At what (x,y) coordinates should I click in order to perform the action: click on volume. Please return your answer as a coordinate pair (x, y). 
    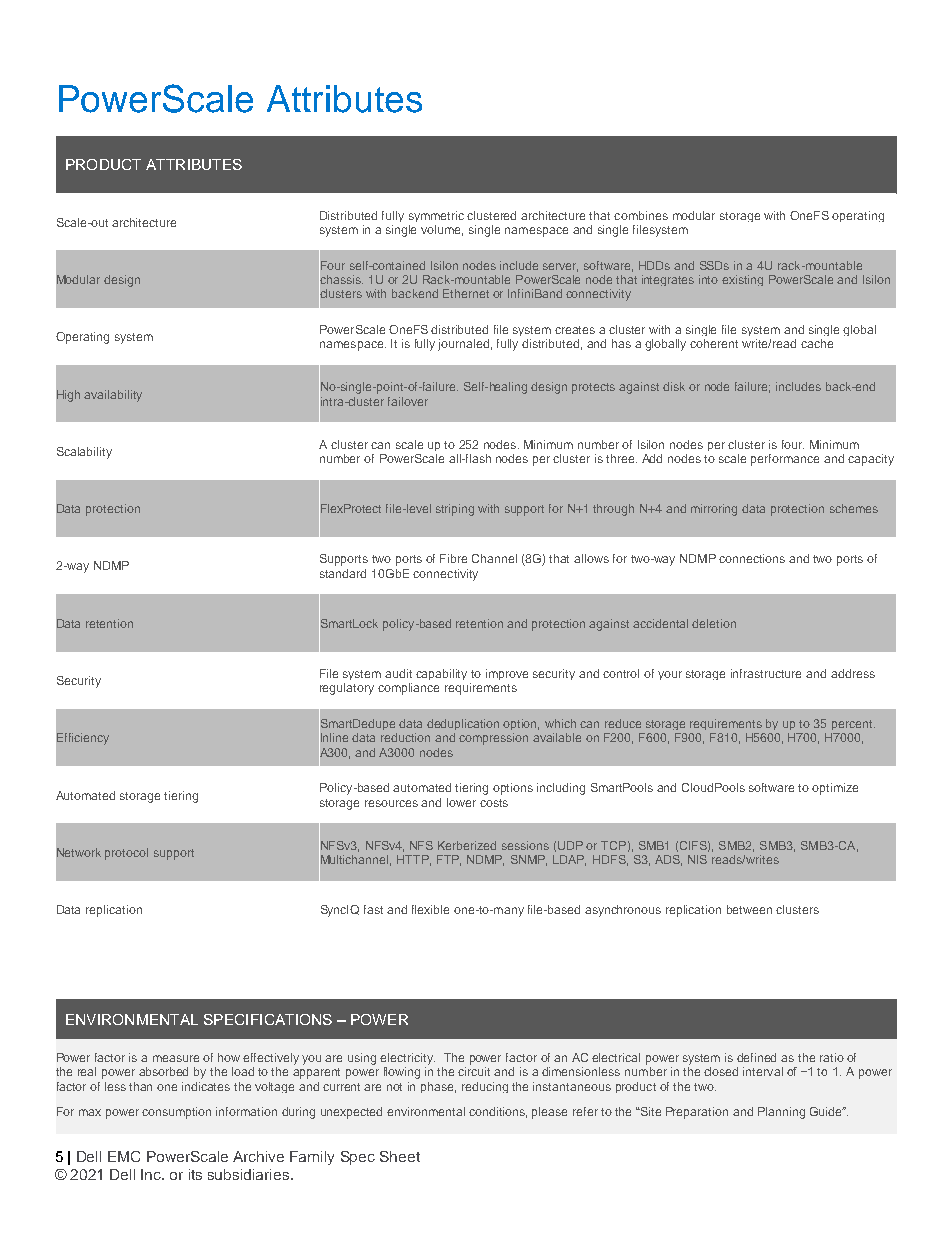
    Looking at the image, I should click on (442, 230).
